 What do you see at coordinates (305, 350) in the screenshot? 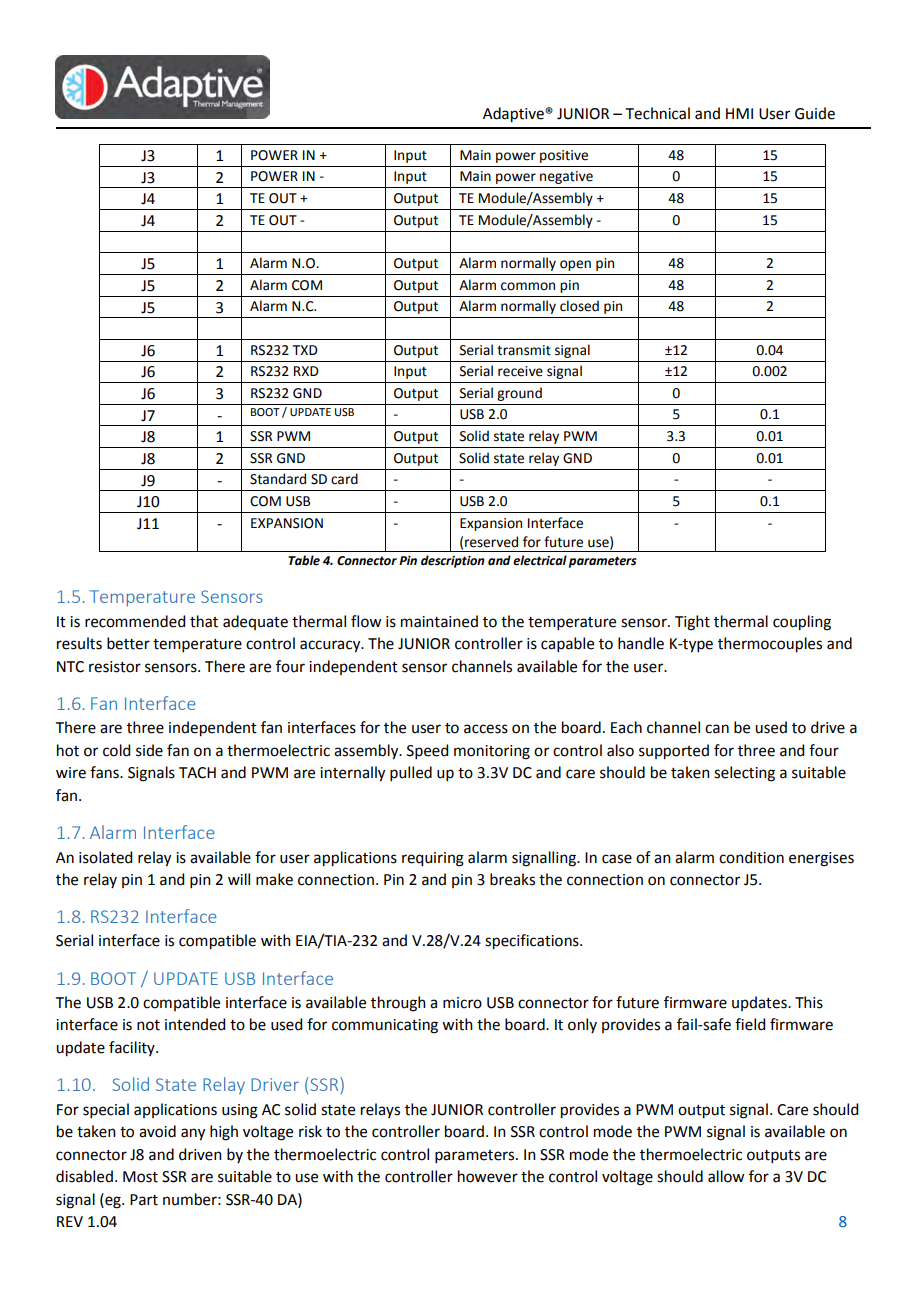
I see `TXD` at bounding box center [305, 350].
